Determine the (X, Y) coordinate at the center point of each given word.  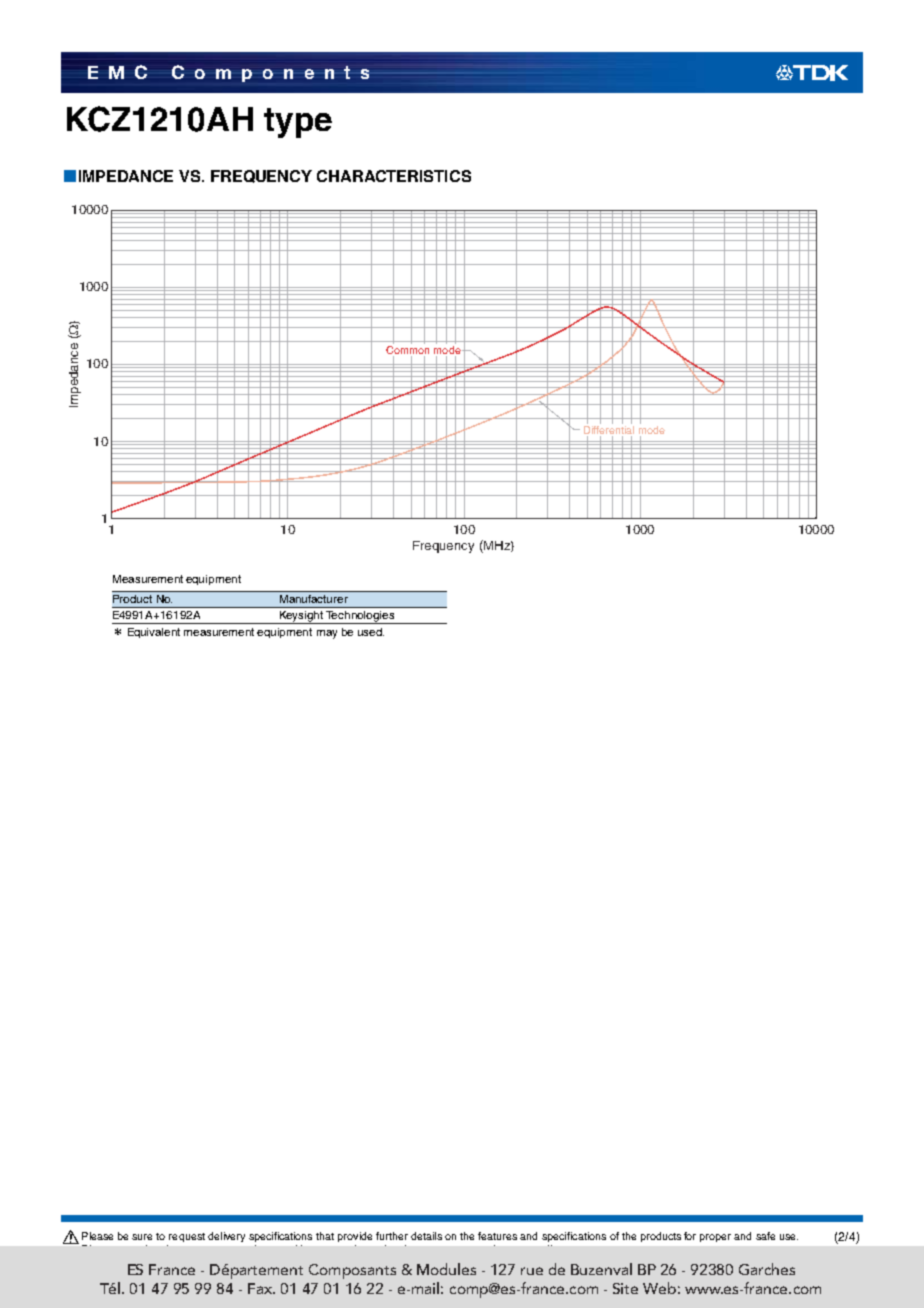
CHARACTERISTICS (394, 176)
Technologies (360, 617)
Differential (609, 431)
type (298, 123)
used (371, 632)
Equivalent (154, 633)
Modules (446, 1269)
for (690, 1236)
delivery (226, 1237)
